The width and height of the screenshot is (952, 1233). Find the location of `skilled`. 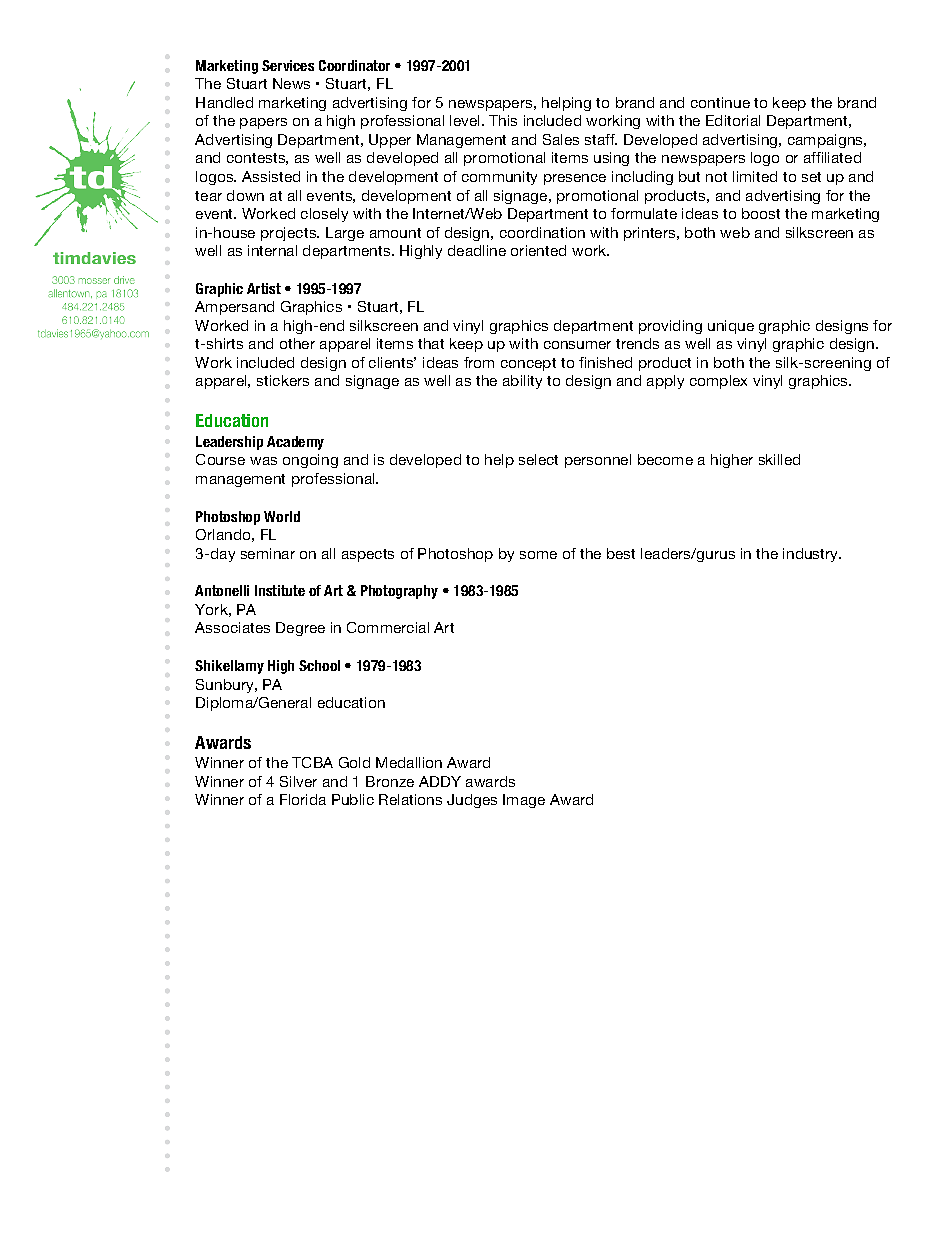

skilled is located at coordinates (779, 459).
